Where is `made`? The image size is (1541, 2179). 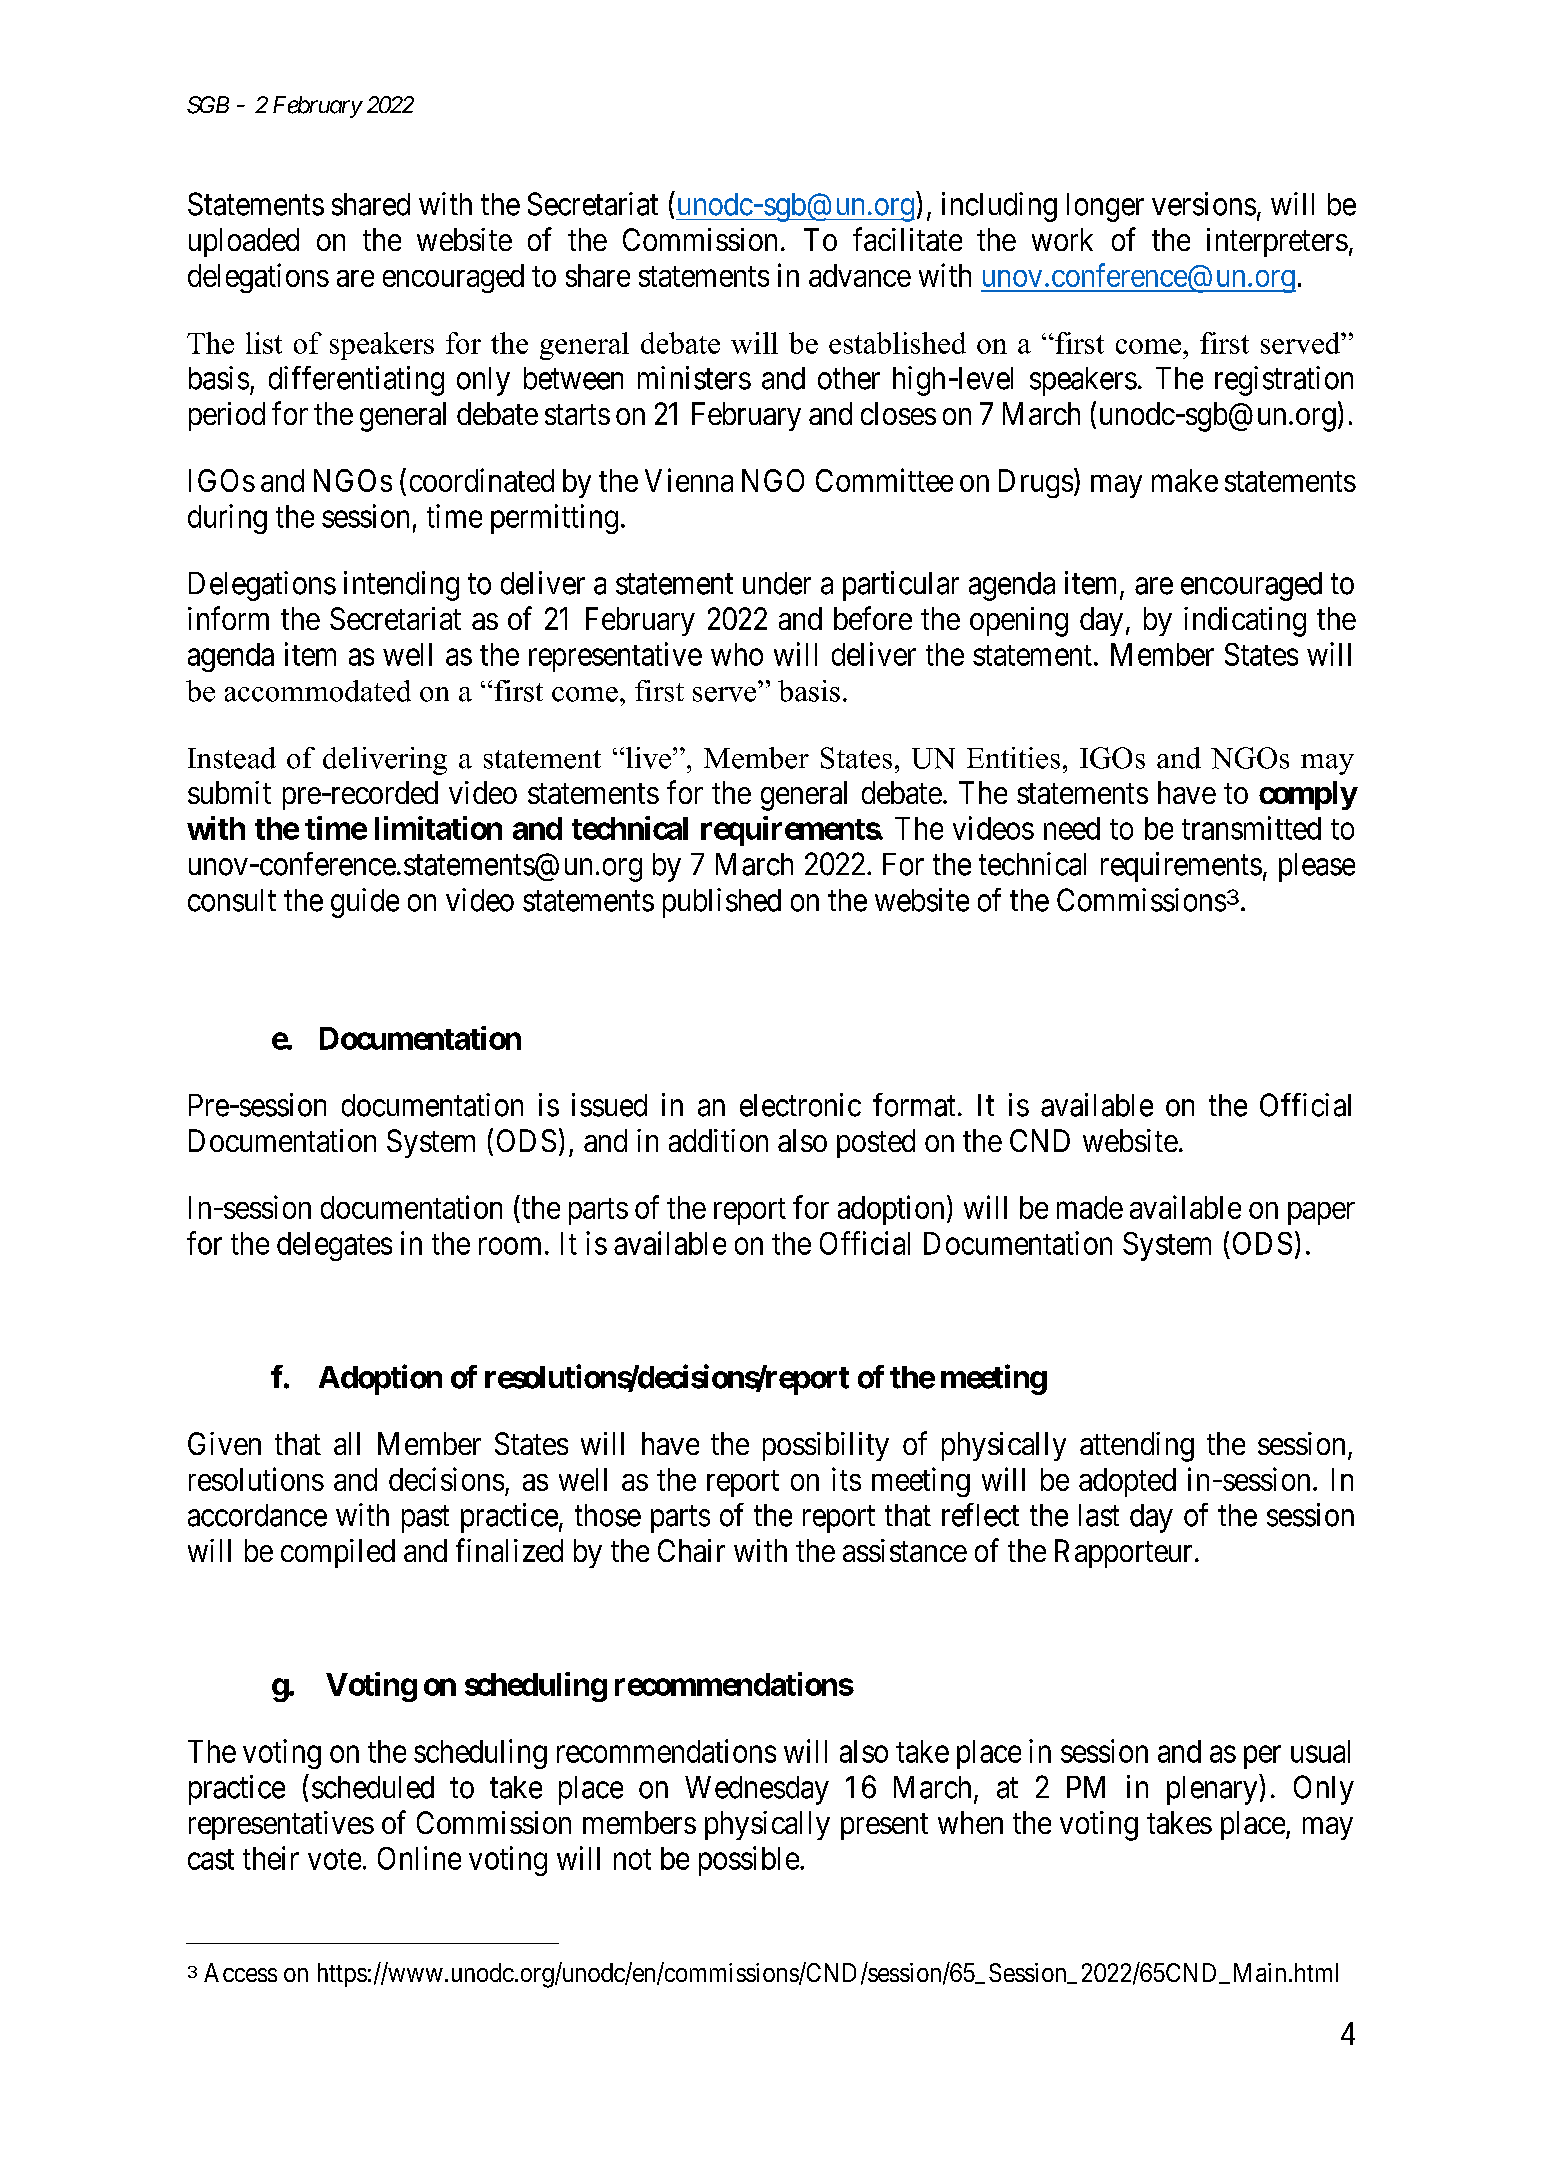 made is located at coordinates (1090, 1207).
